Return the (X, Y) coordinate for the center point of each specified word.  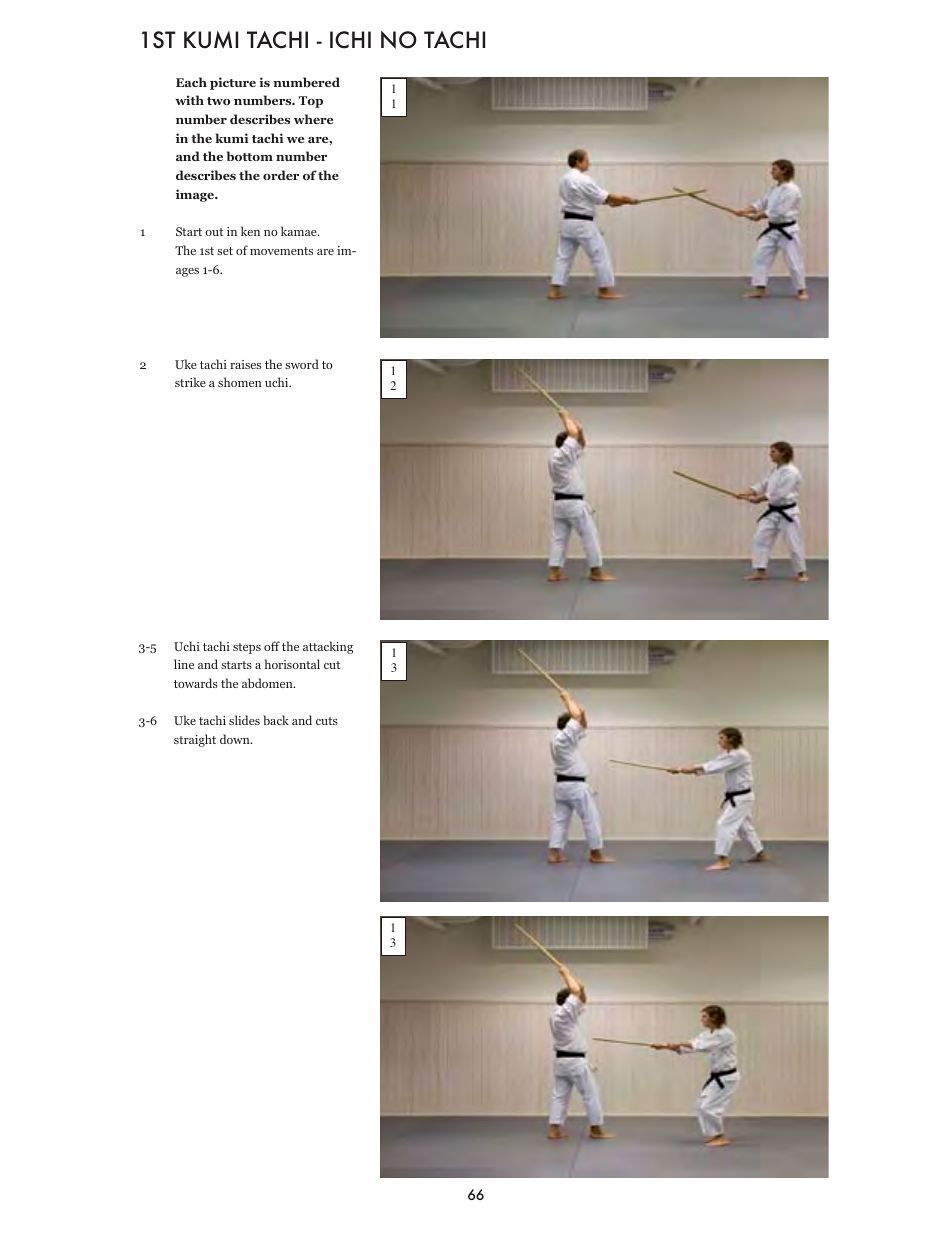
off (272, 646)
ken (250, 231)
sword (302, 364)
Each (191, 82)
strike (190, 382)
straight (195, 740)
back (276, 720)
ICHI (350, 40)
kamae (300, 231)
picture (233, 83)
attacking (328, 647)
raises (245, 364)
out (214, 232)
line (184, 664)
